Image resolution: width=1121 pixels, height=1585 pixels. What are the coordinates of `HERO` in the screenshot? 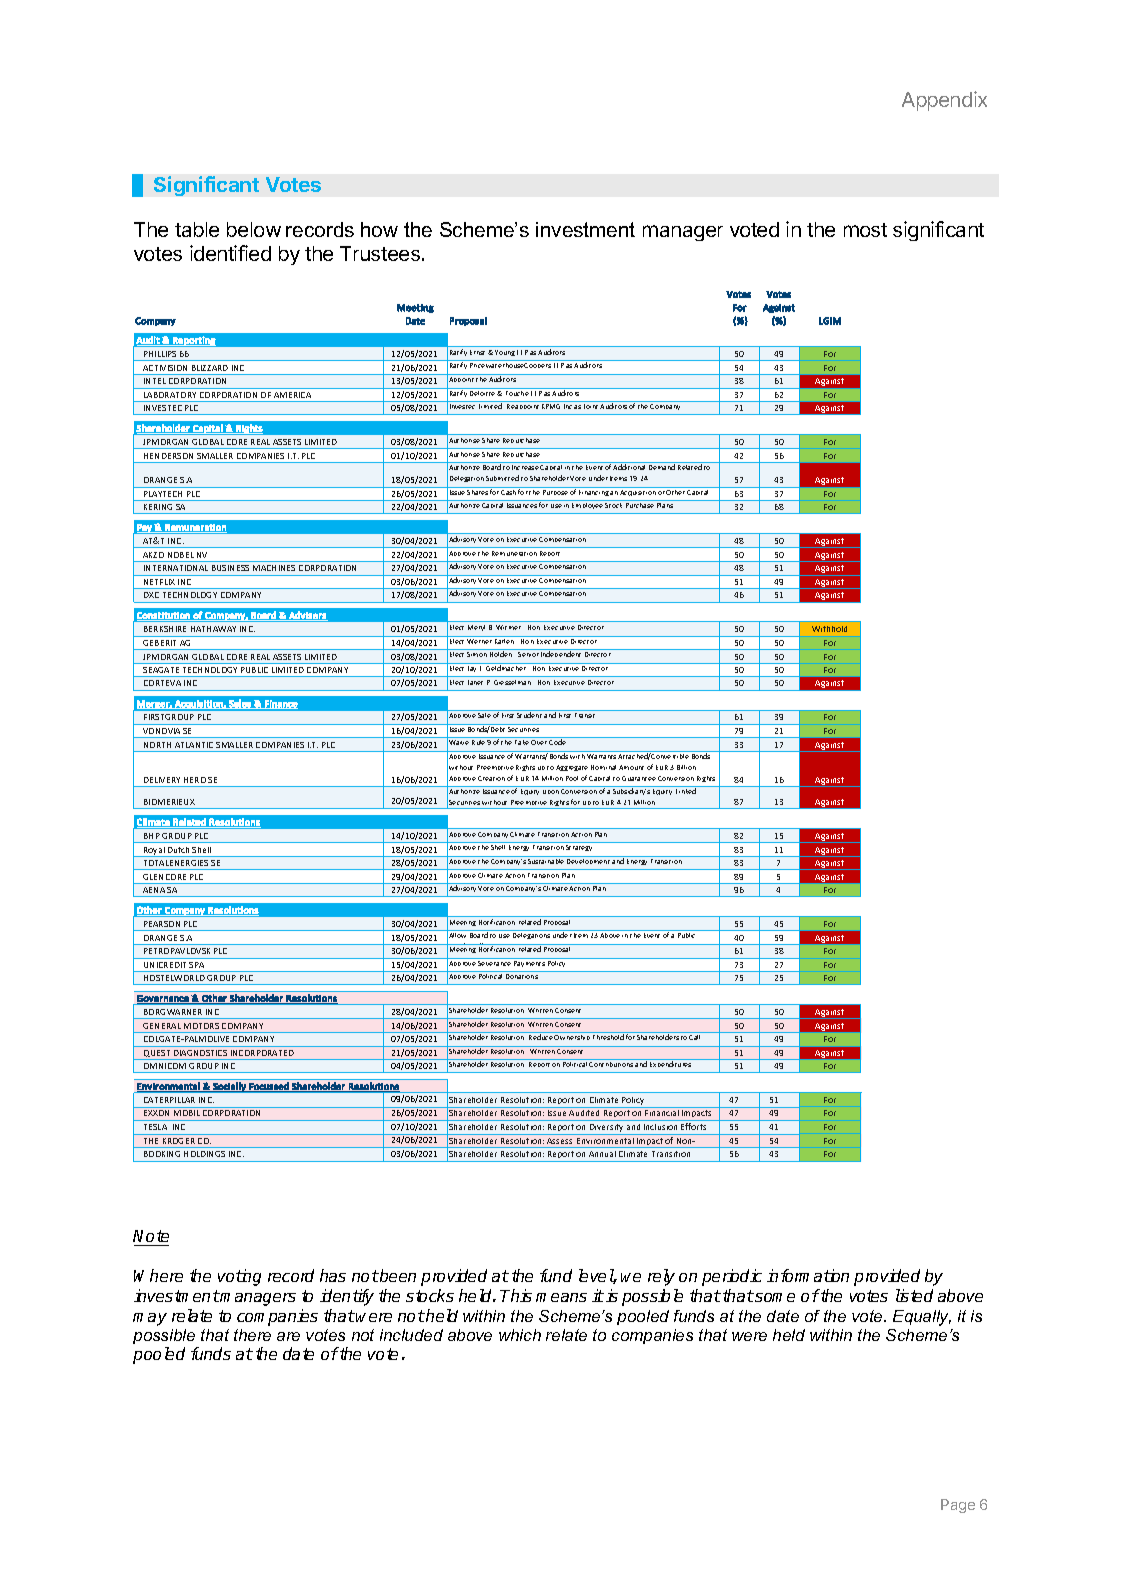 It's located at (195, 780).
